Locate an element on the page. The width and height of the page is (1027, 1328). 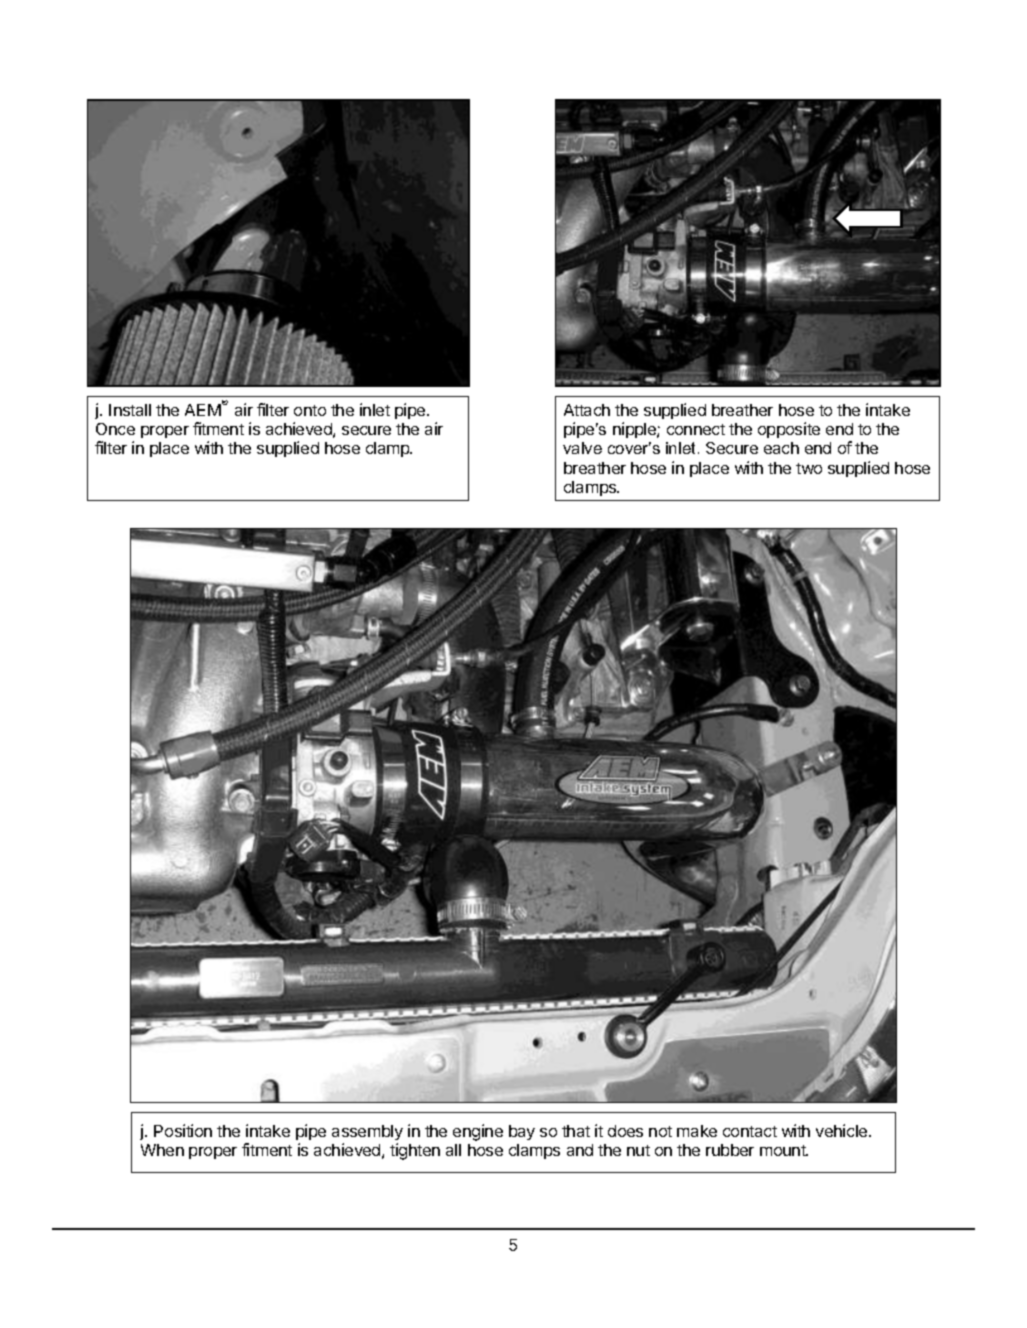
two is located at coordinates (809, 468).
